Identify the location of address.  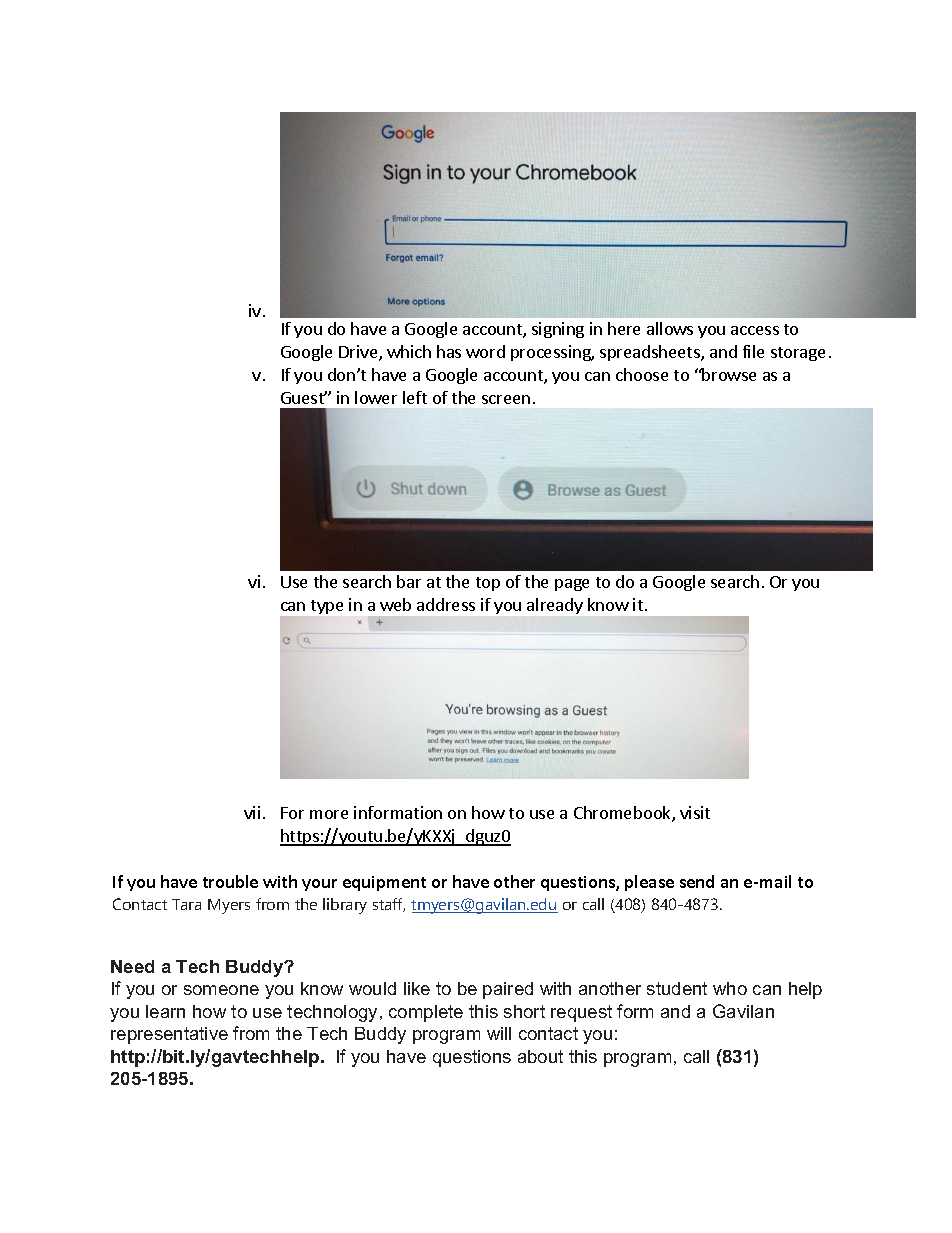
(446, 604).
